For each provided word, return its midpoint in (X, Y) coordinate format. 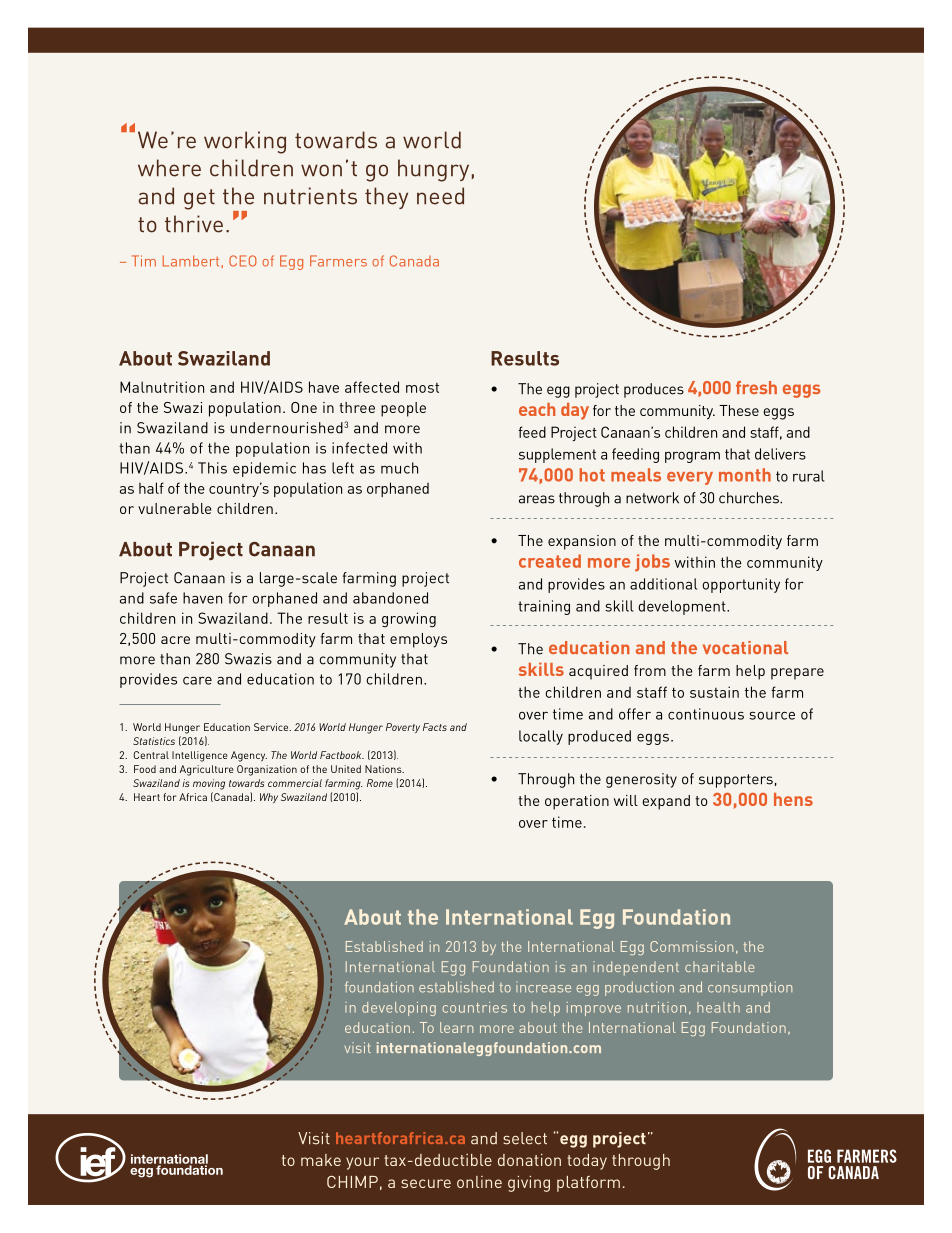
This (212, 468)
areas (537, 499)
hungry (433, 170)
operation (577, 802)
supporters (736, 781)
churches (750, 498)
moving (209, 784)
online (479, 1182)
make (321, 1160)
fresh (756, 387)
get (199, 199)
